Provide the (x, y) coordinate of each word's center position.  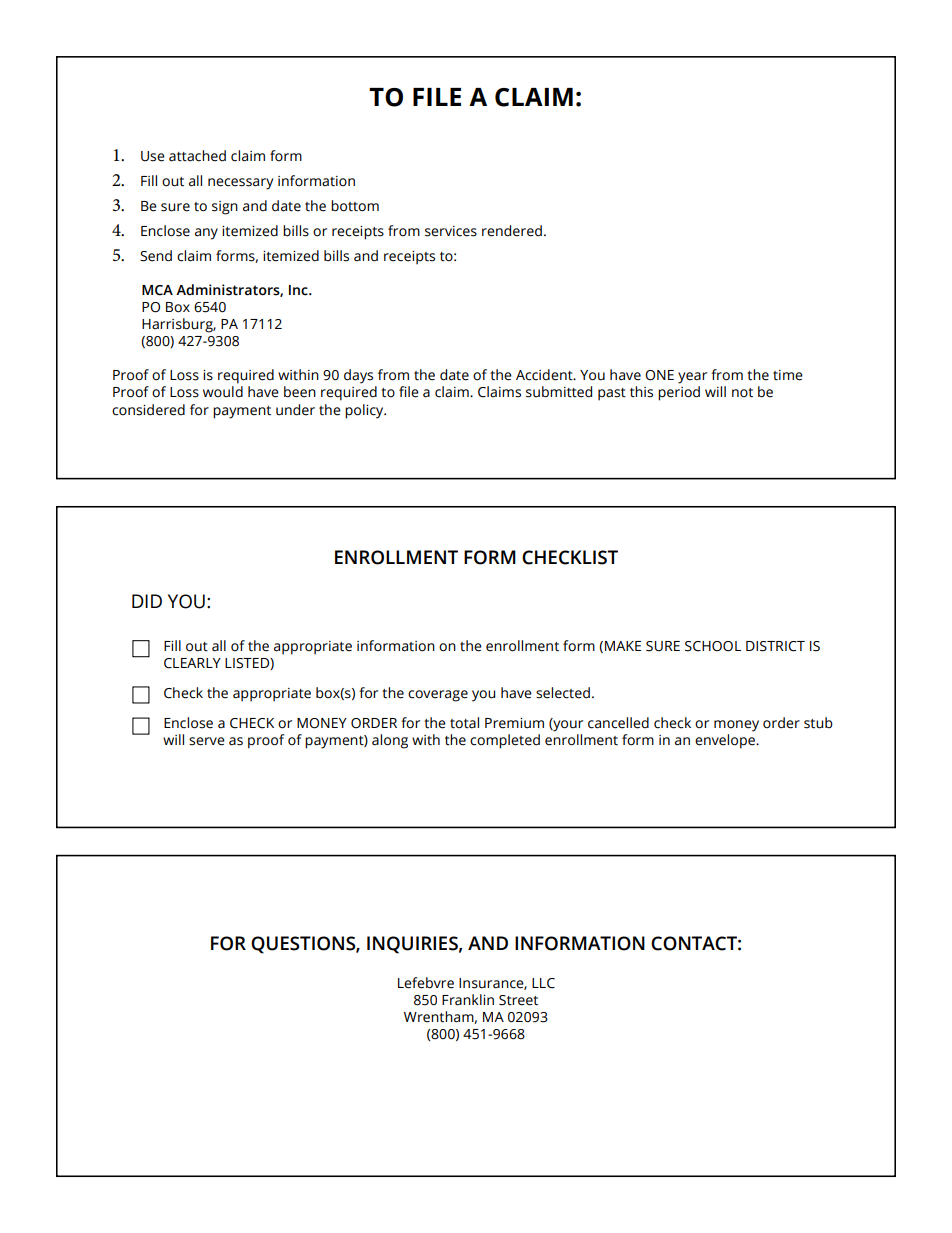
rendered (512, 231)
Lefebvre (426, 983)
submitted (559, 392)
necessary (240, 184)
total (464, 723)
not (742, 393)
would (223, 392)
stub (818, 723)
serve (207, 741)
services (451, 231)
